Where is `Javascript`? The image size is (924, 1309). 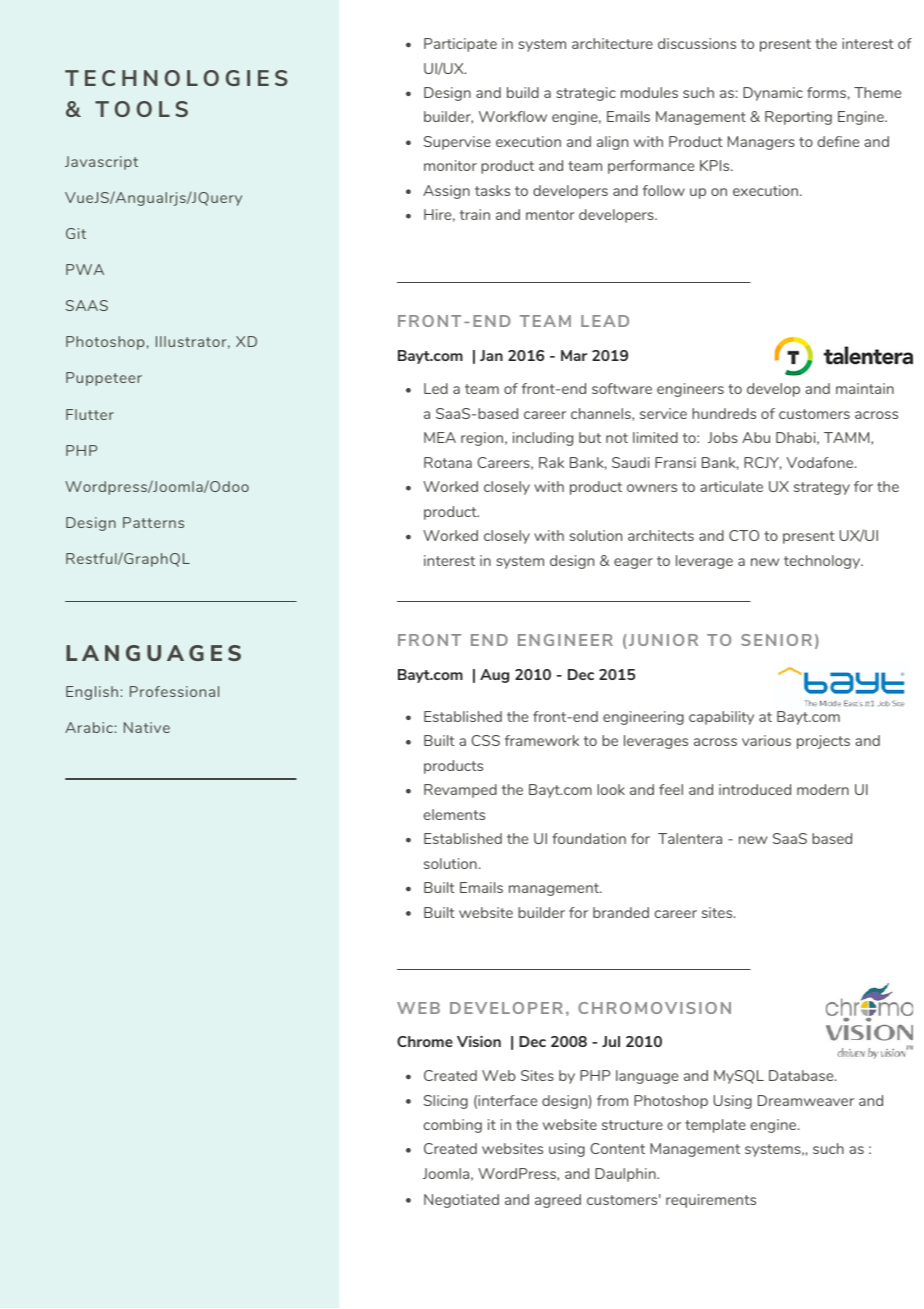 Javascript is located at coordinates (101, 163).
